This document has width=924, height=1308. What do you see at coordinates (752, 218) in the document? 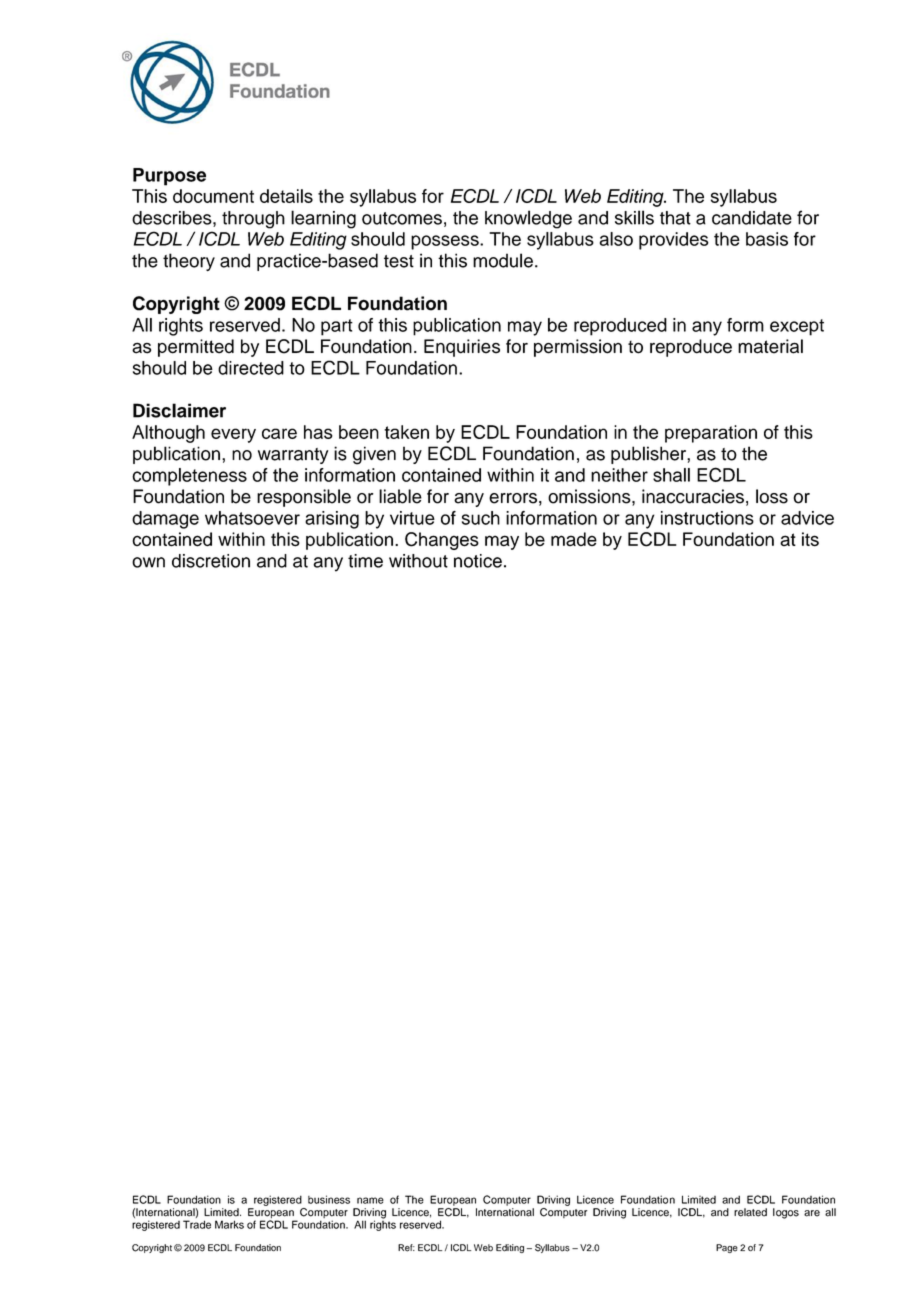
I see `candidate` at bounding box center [752, 218].
